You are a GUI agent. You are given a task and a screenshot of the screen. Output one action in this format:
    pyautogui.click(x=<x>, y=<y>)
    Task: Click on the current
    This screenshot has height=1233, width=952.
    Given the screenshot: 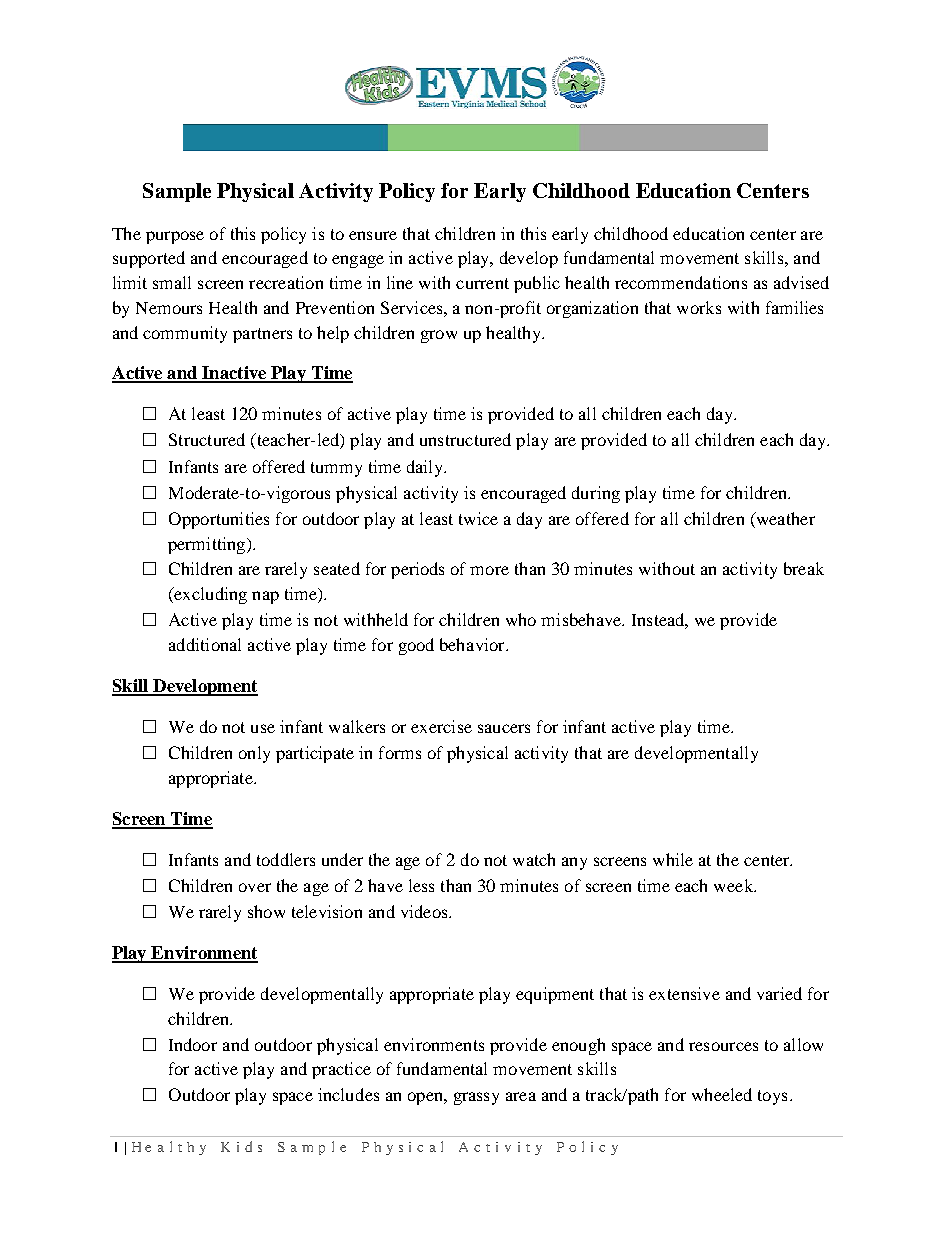 What is the action you would take?
    pyautogui.click(x=482, y=283)
